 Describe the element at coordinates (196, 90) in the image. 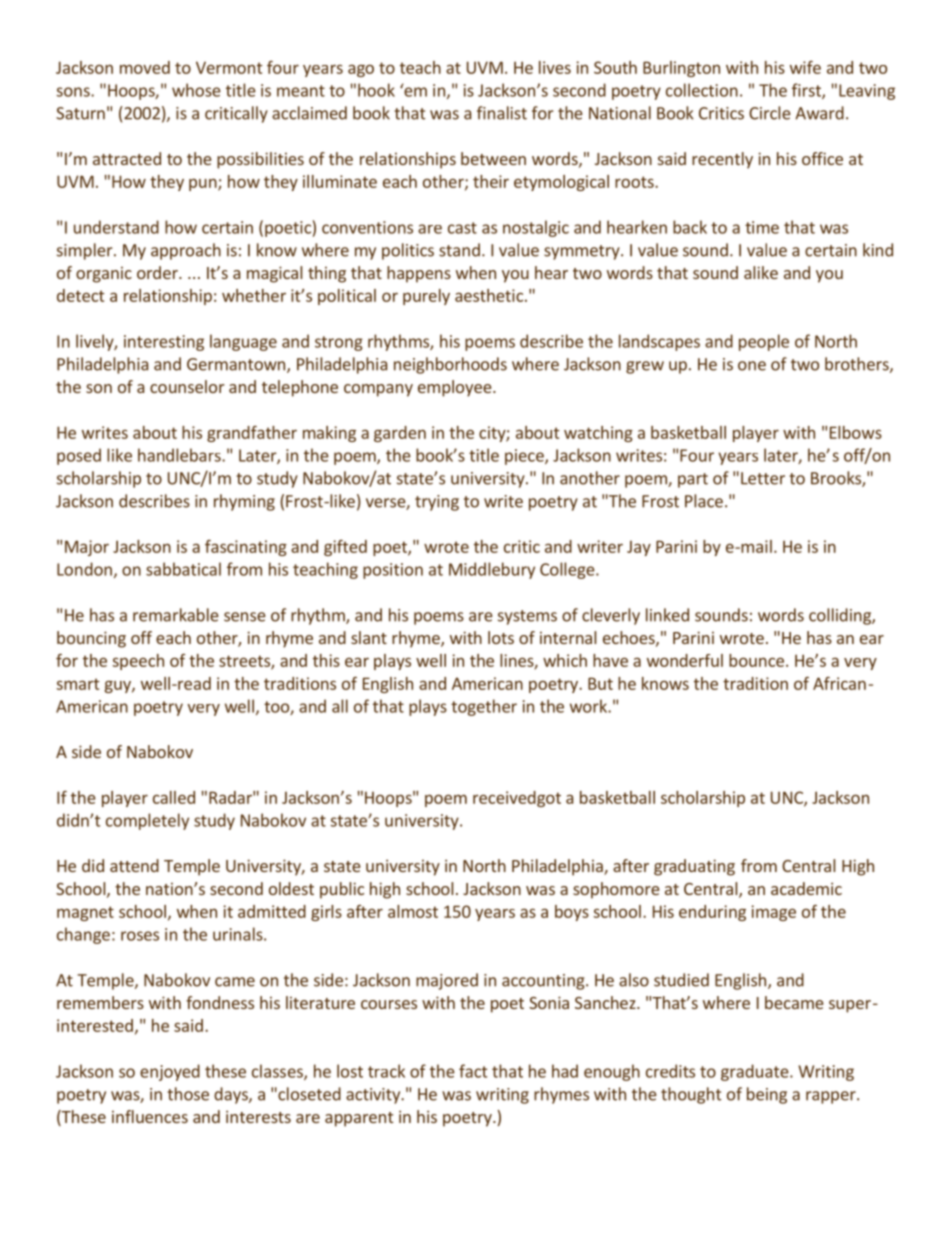

I see `whose` at that location.
